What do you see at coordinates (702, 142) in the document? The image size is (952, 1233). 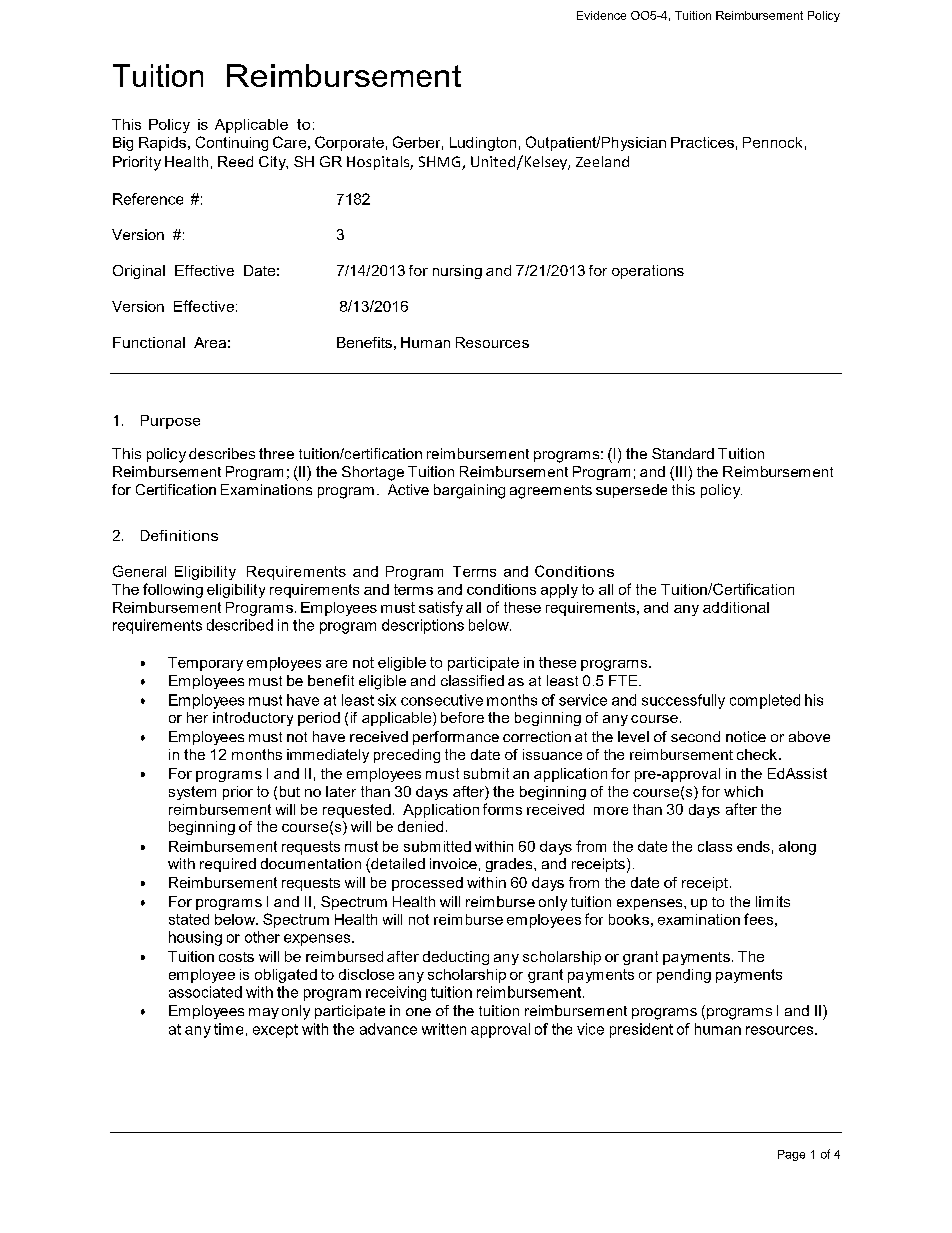 I see `Practices` at bounding box center [702, 142].
